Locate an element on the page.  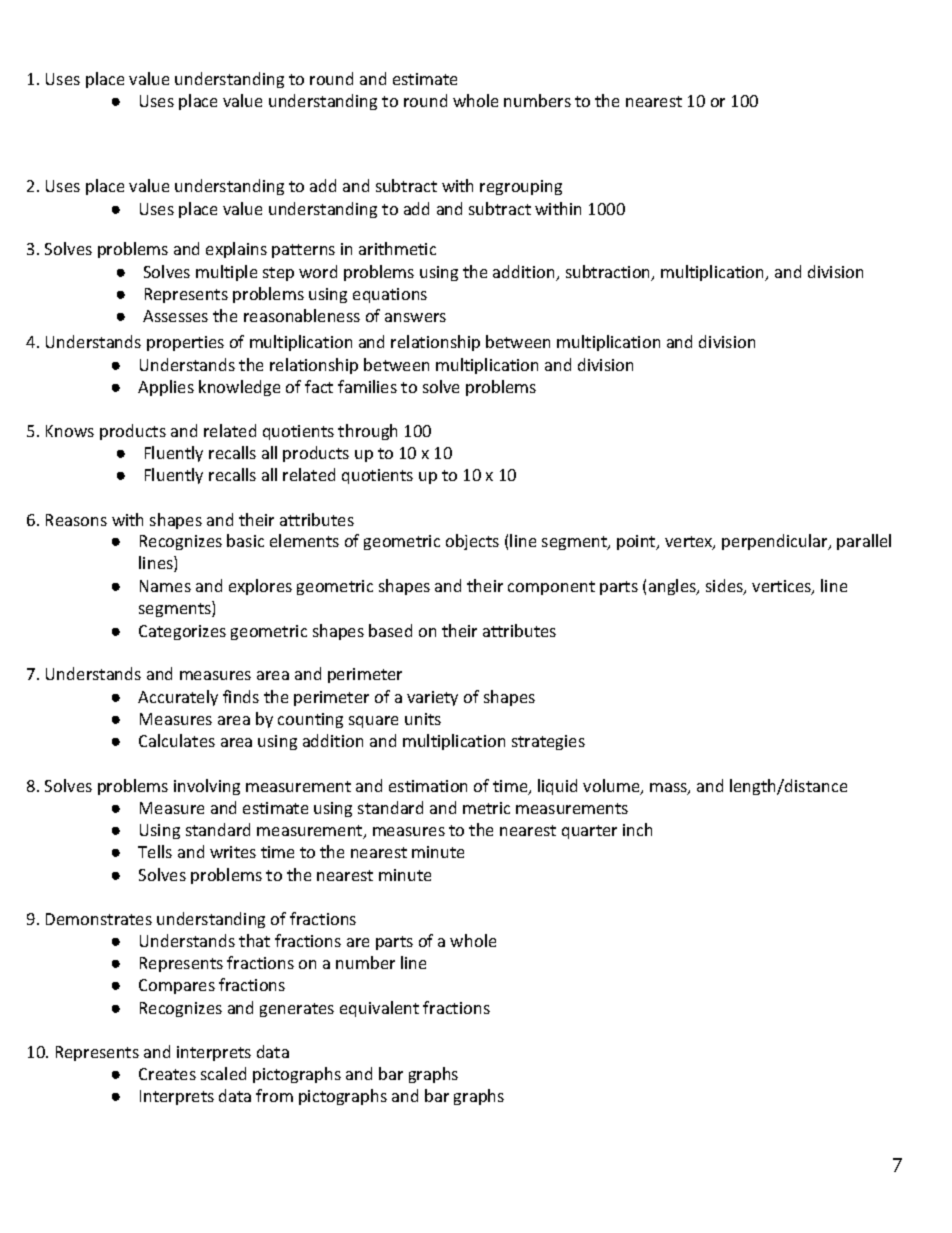
sides is located at coordinates (725, 587).
